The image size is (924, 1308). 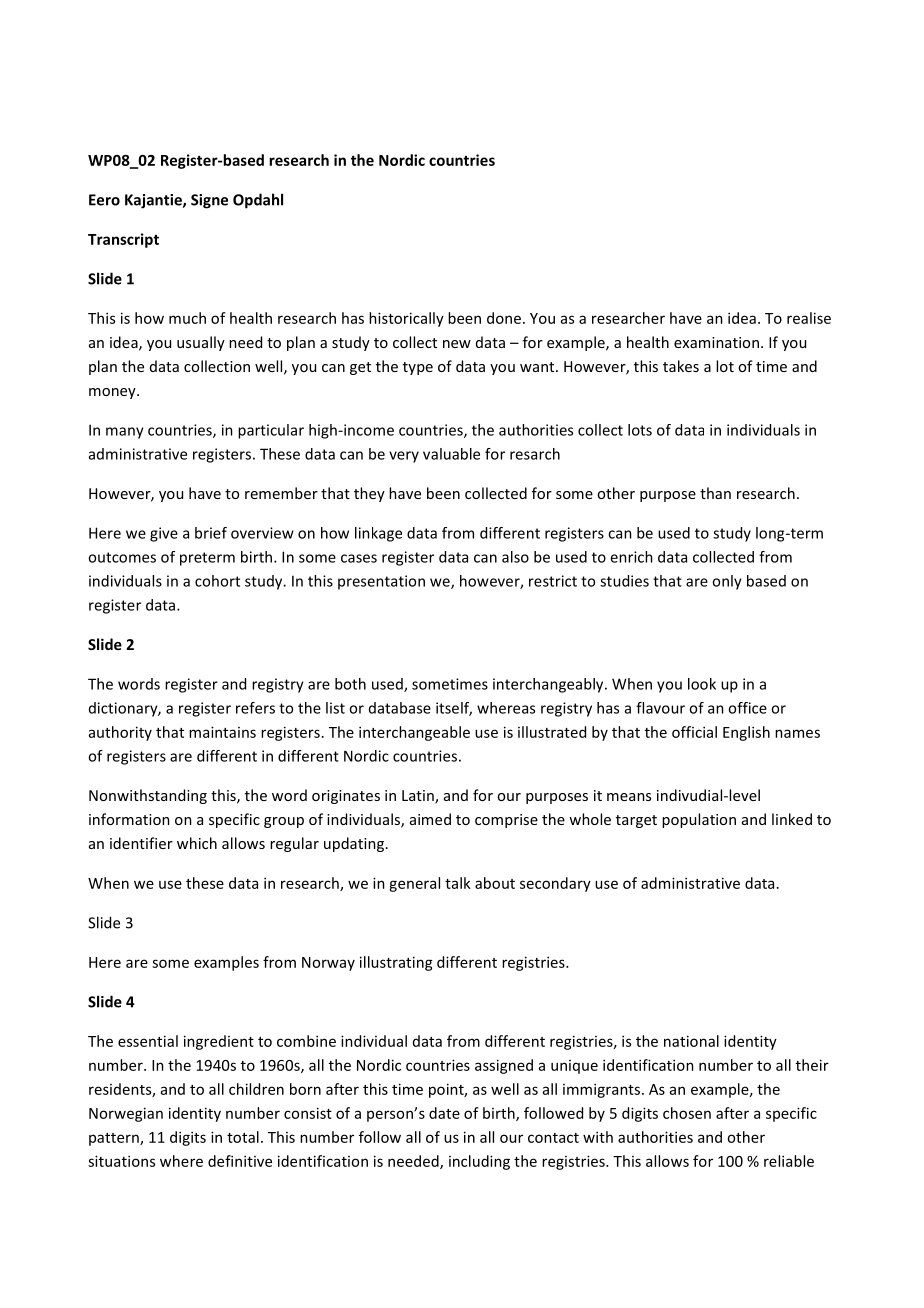 What do you see at coordinates (222, 732) in the screenshot?
I see `maintains` at bounding box center [222, 732].
